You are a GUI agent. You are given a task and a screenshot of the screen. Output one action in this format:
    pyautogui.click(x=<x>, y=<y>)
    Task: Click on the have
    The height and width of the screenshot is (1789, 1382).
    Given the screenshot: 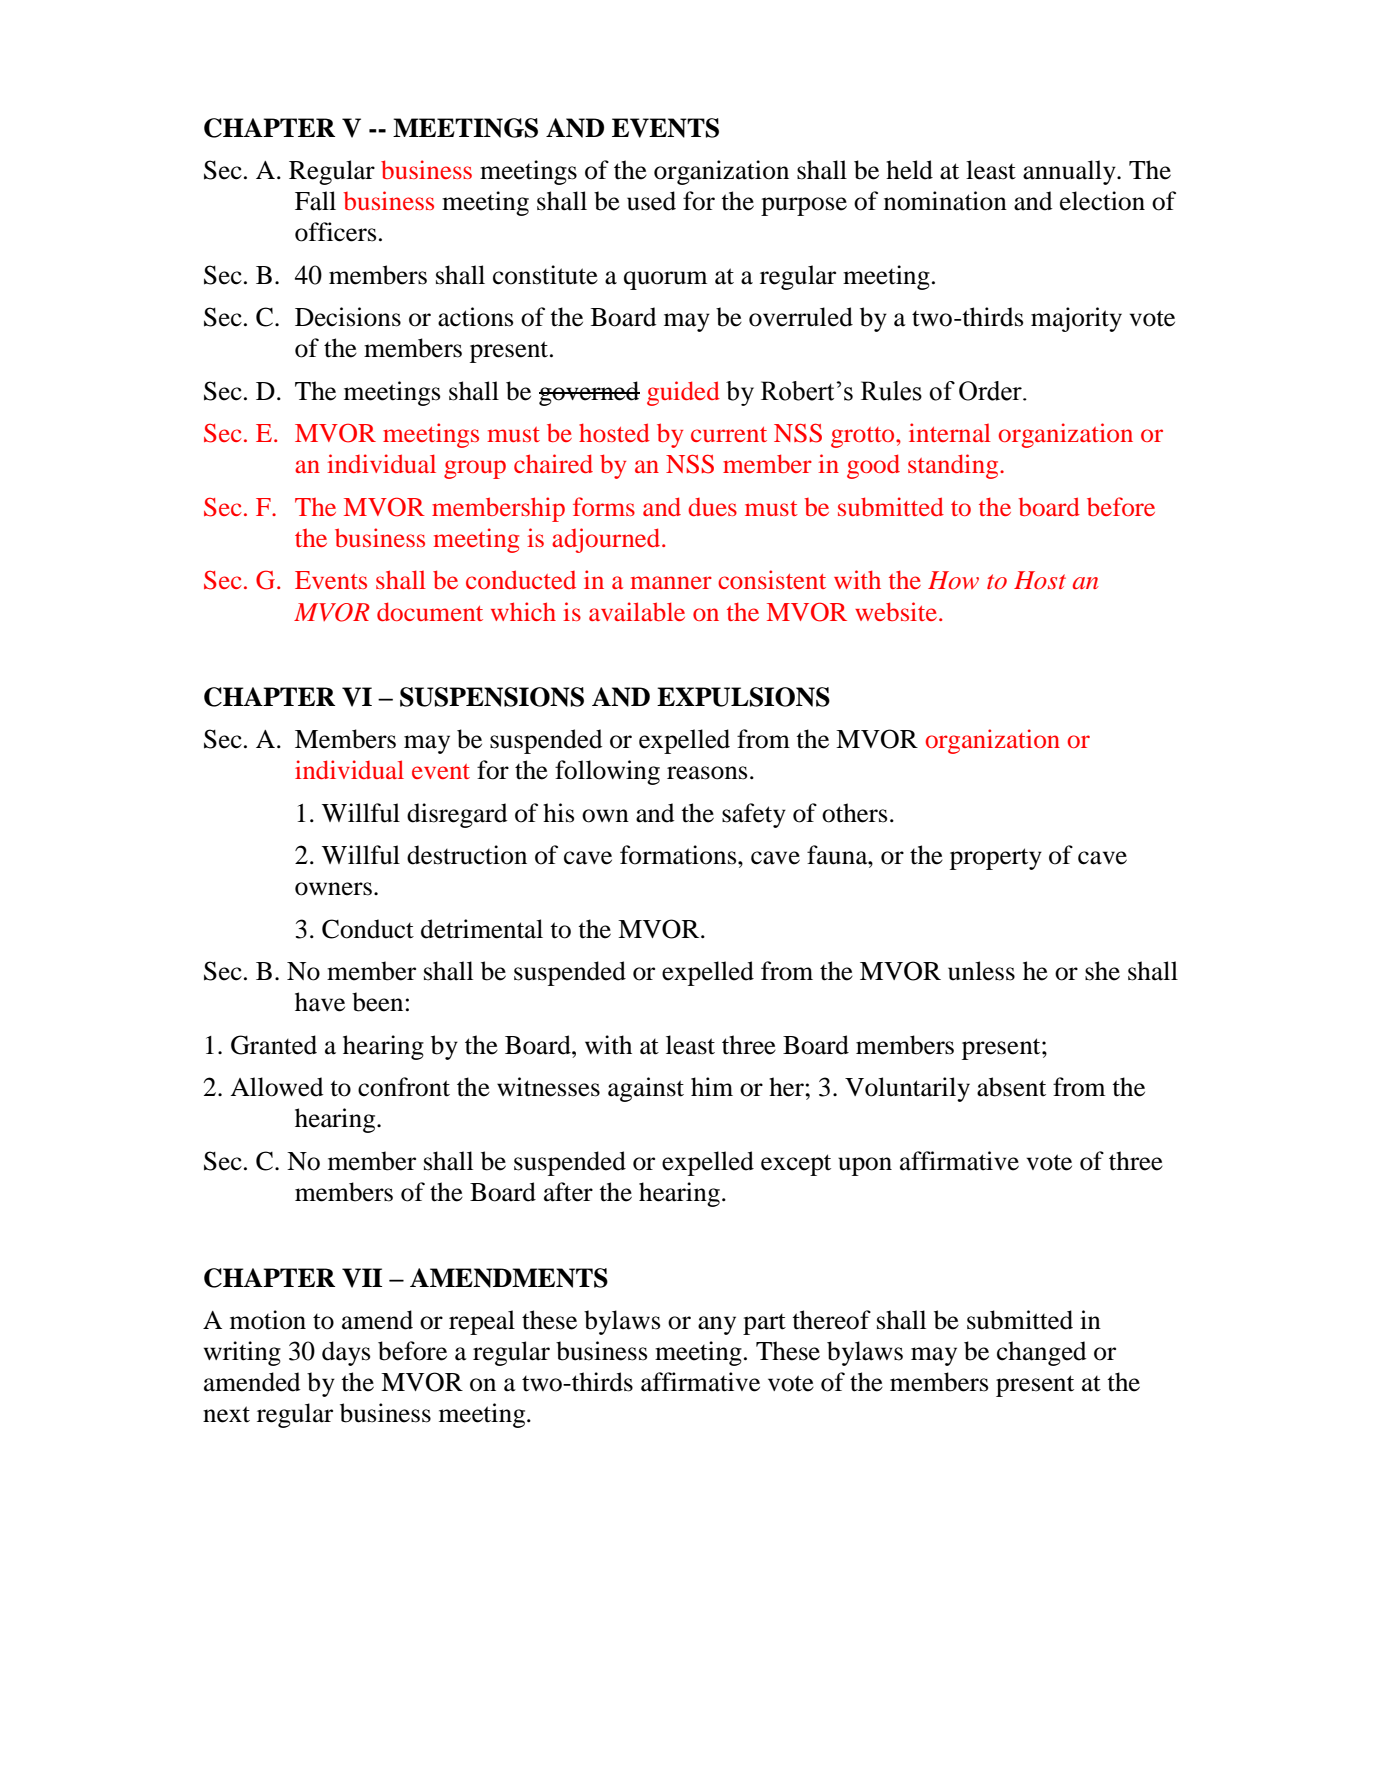 What is the action you would take?
    pyautogui.click(x=320, y=1002)
